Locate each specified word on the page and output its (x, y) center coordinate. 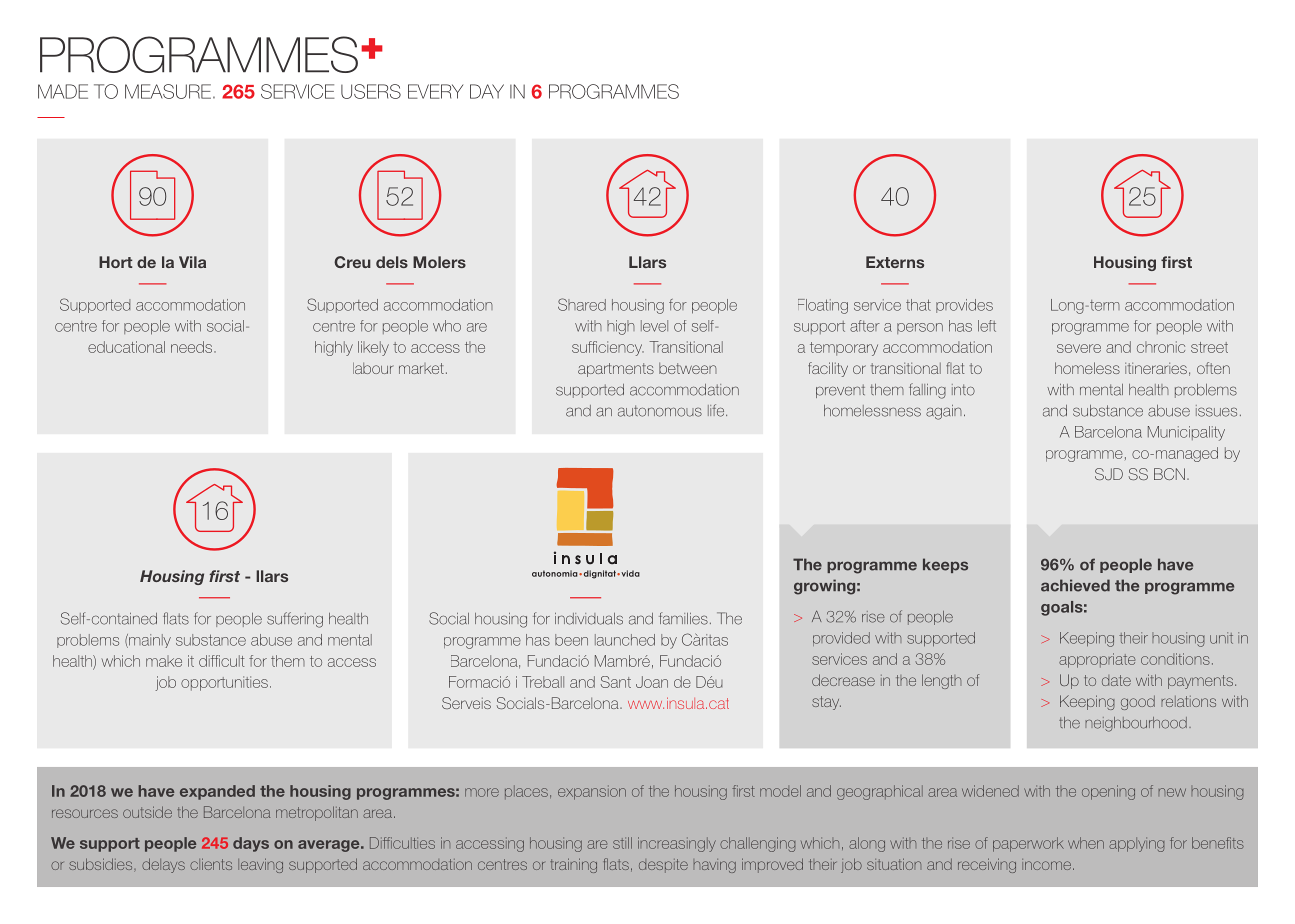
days (251, 844)
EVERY (435, 91)
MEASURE (168, 91)
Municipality (1186, 433)
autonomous (660, 411)
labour (373, 368)
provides (964, 306)
